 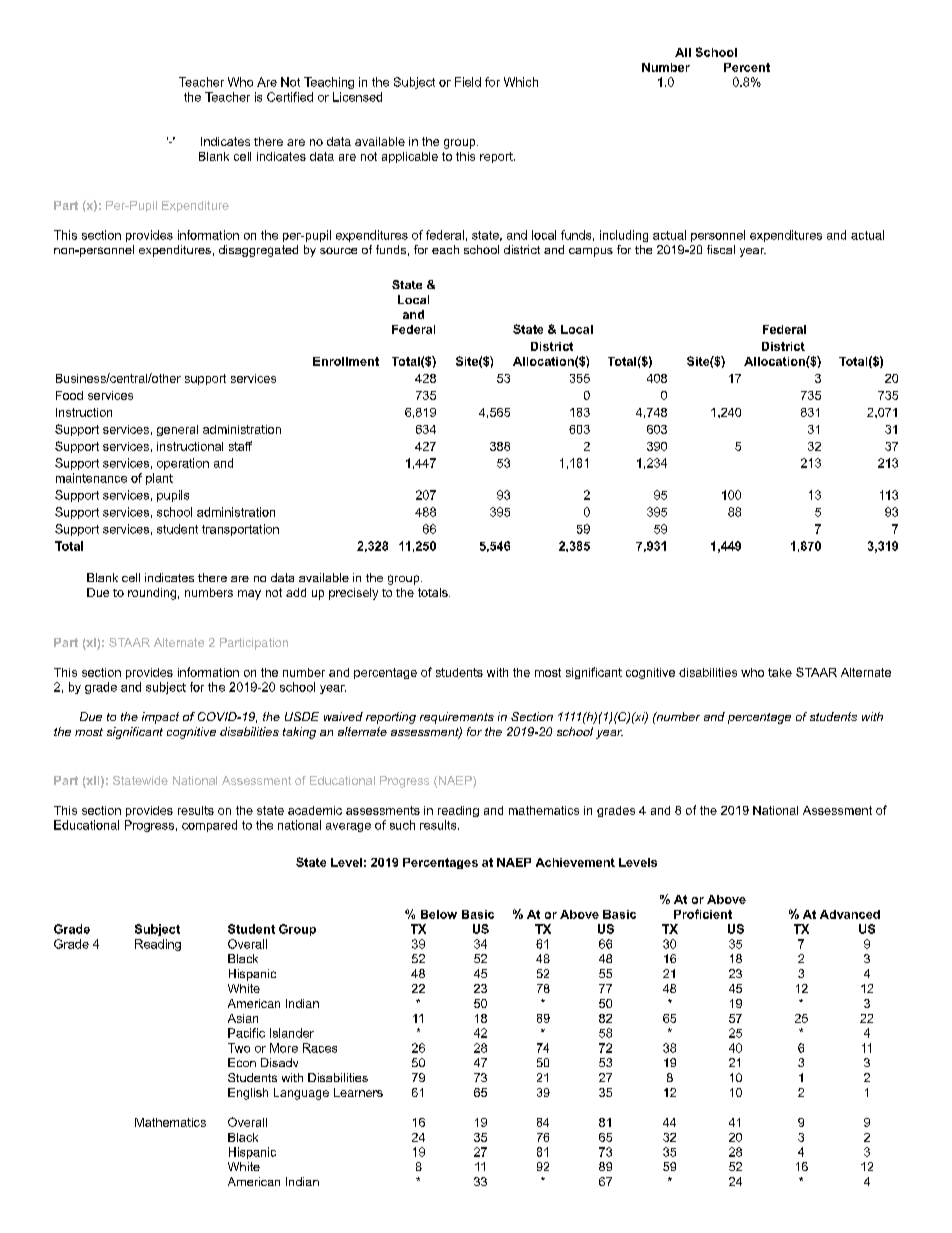 What do you see at coordinates (353, 594) in the document?
I see `precisely` at bounding box center [353, 594].
